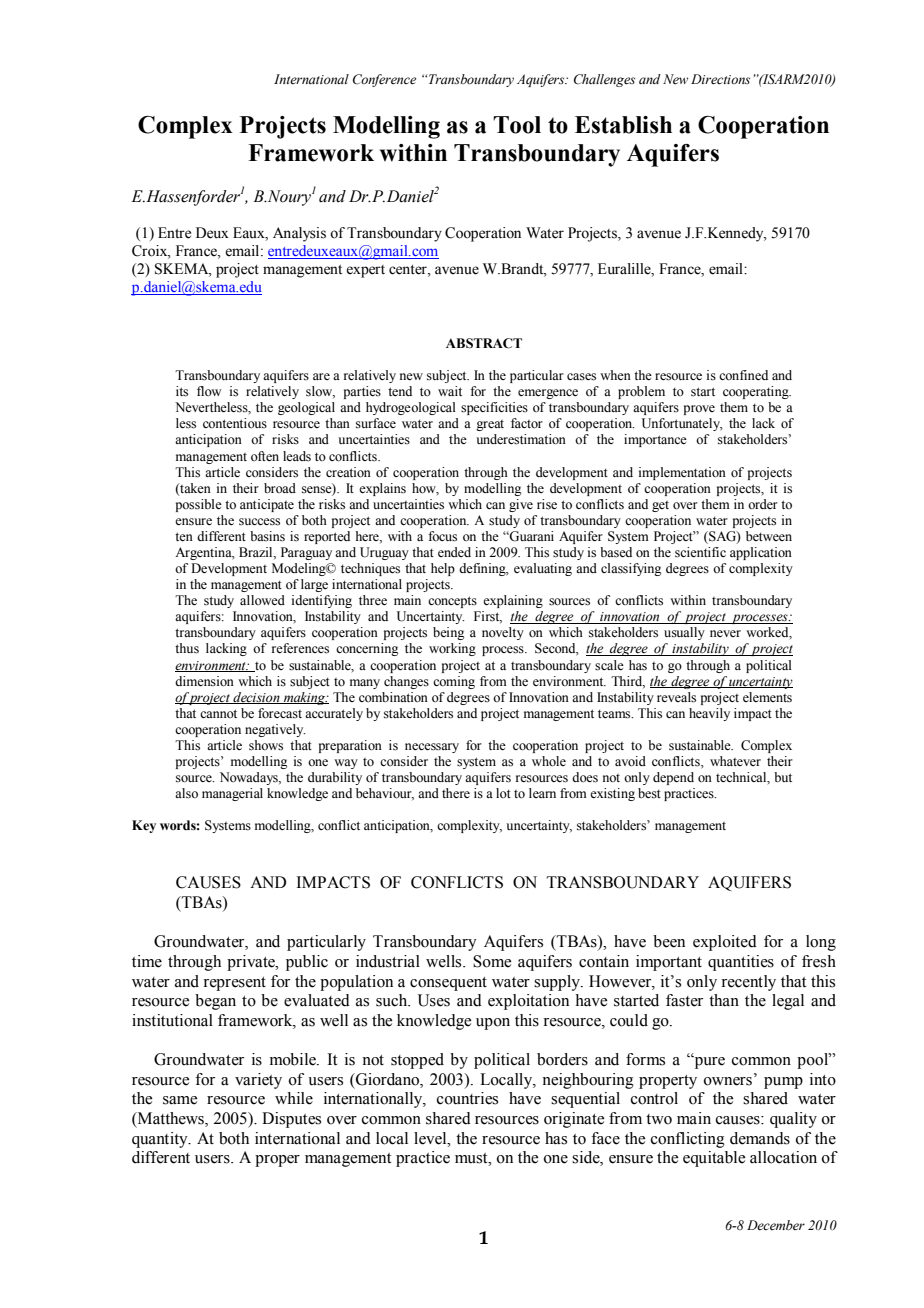 Image resolution: width=924 pixels, height=1308 pixels. Describe the element at coordinates (161, 1140) in the screenshot. I see `quantity` at that location.
